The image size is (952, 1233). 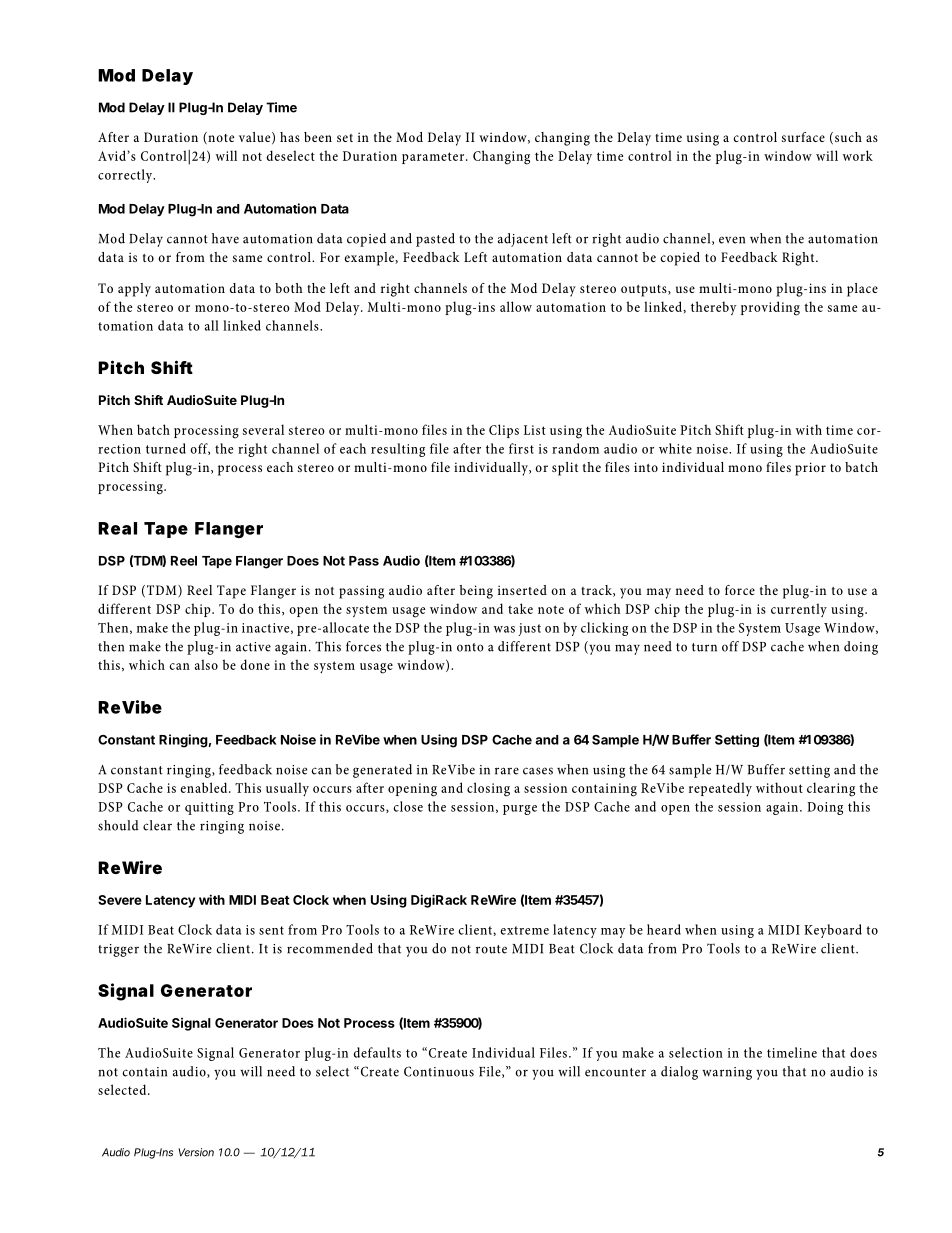 What do you see at coordinates (504, 431) in the document?
I see `Clips` at bounding box center [504, 431].
